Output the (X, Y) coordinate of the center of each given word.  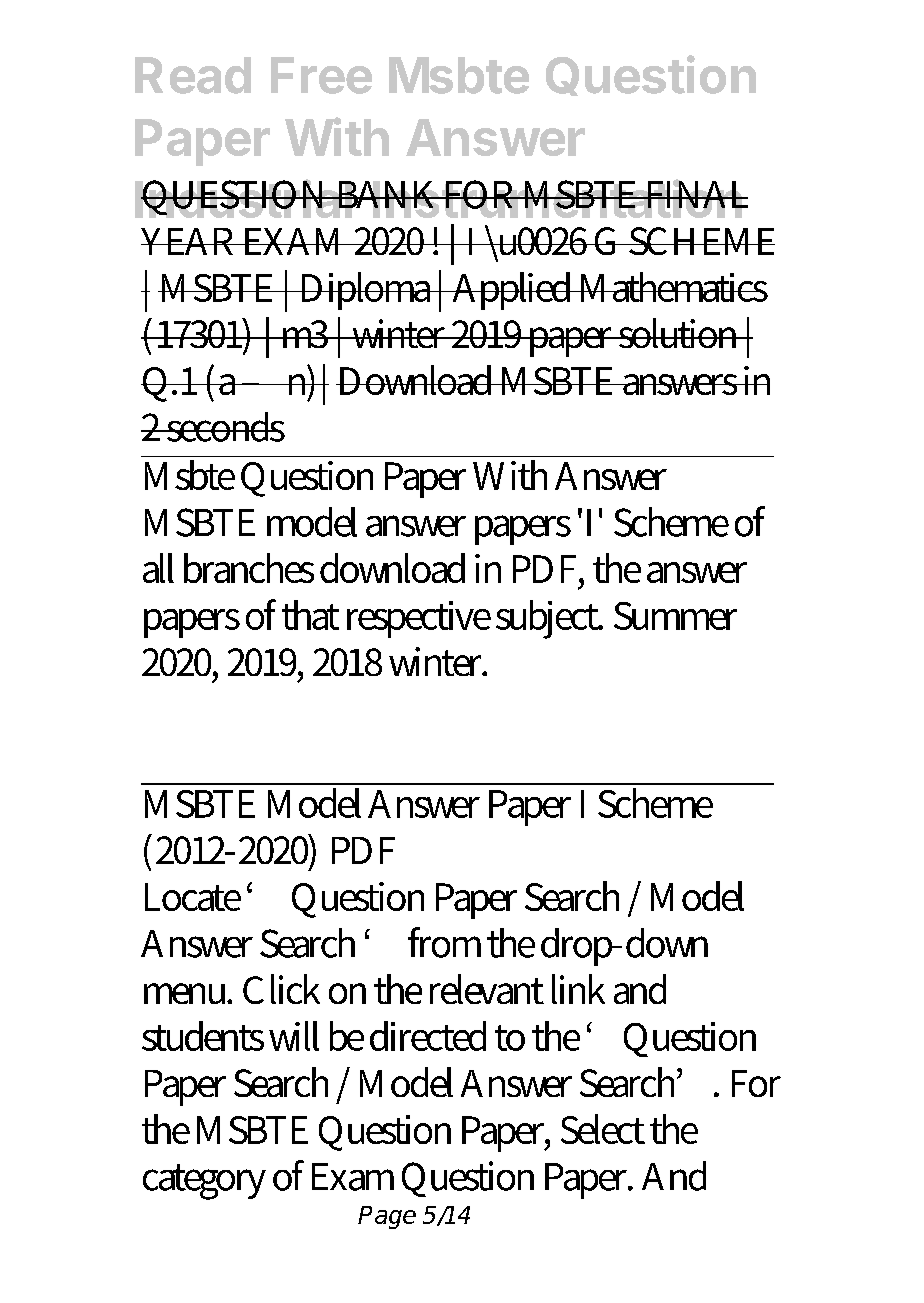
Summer (675, 616)
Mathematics (672, 287)
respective (419, 619)
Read (193, 75)
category (204, 1182)
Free (321, 75)
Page (387, 1217)
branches (249, 568)
